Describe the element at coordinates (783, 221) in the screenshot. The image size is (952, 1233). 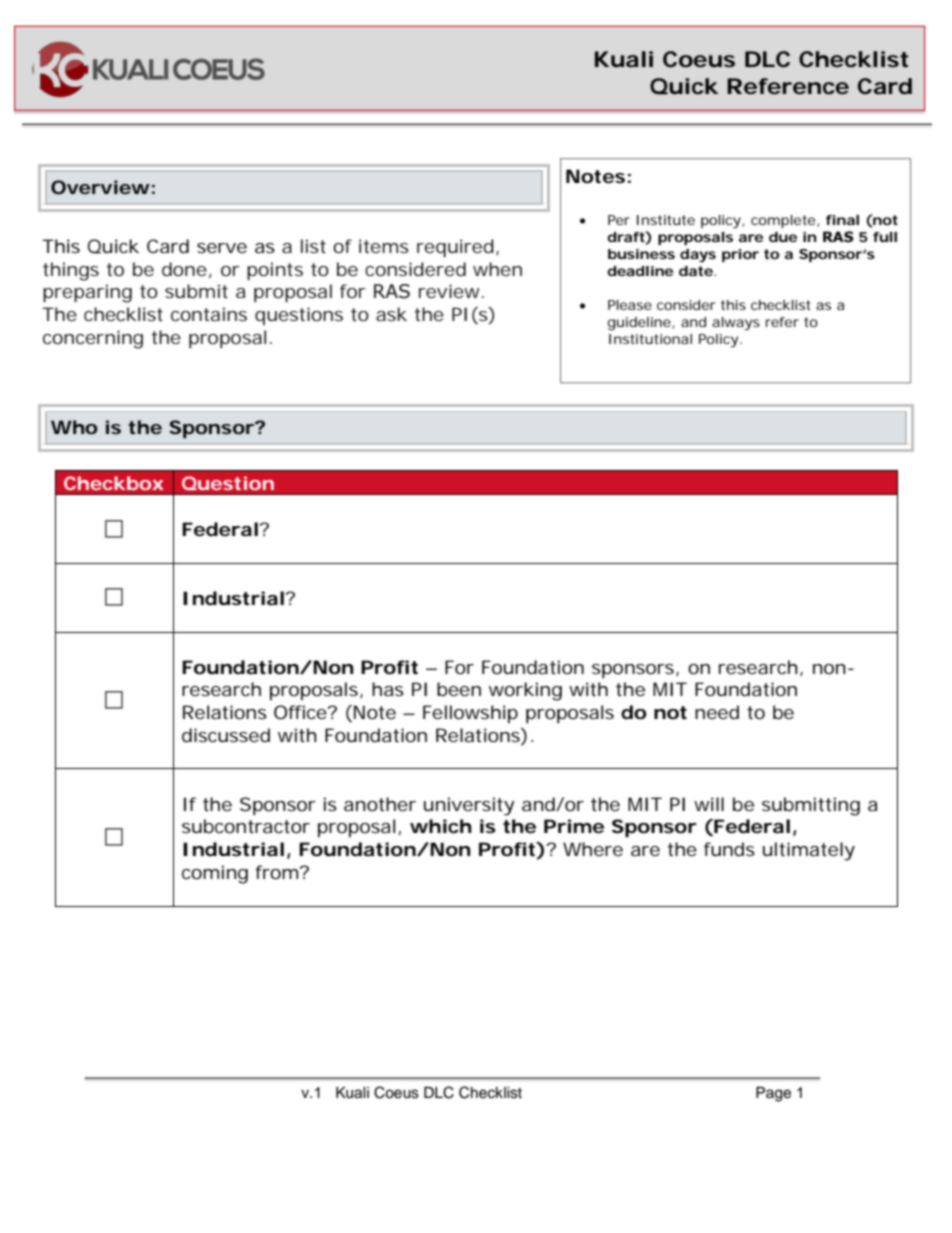
I see `complete` at that location.
